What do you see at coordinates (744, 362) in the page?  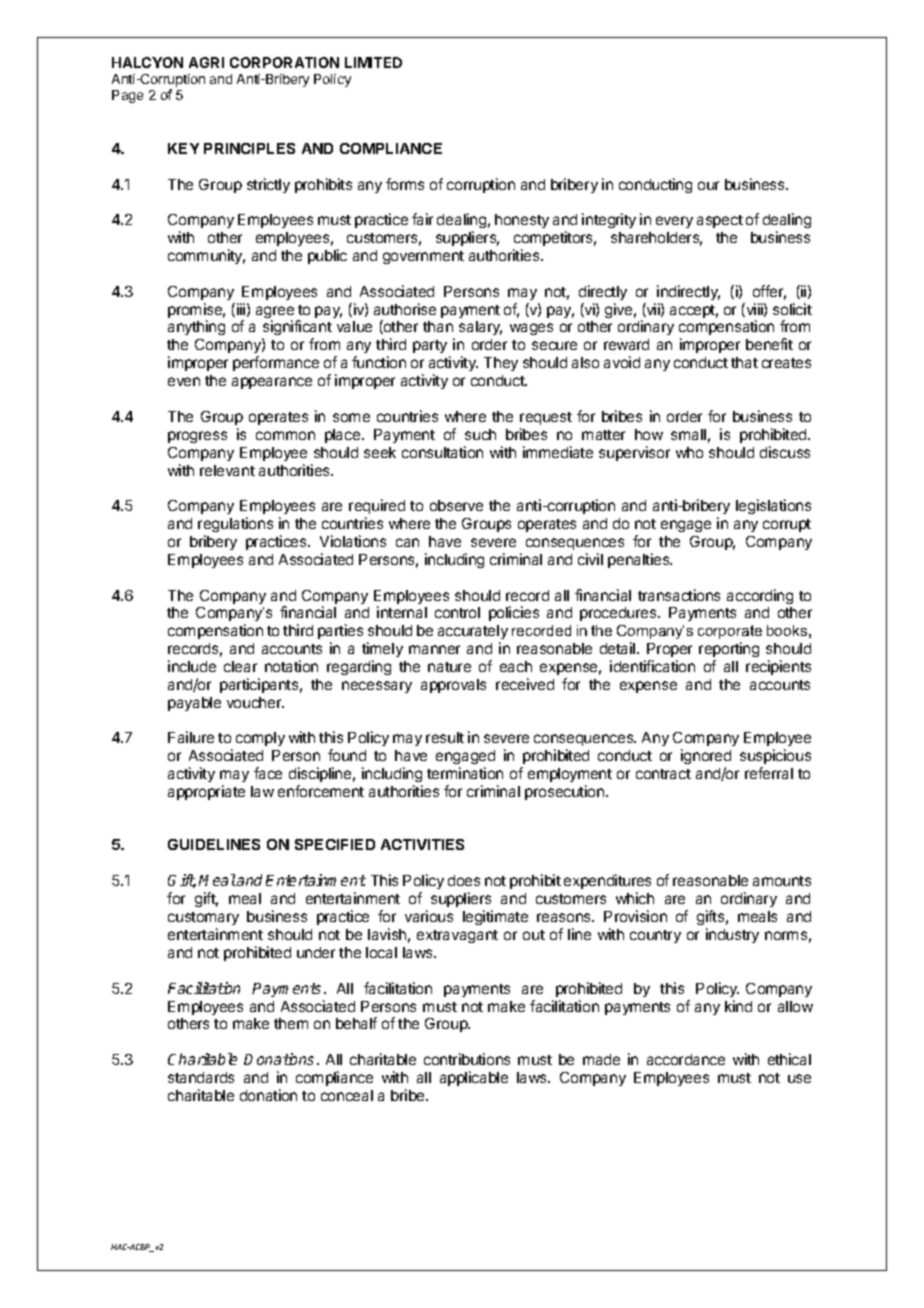 I see `that` at bounding box center [744, 362].
